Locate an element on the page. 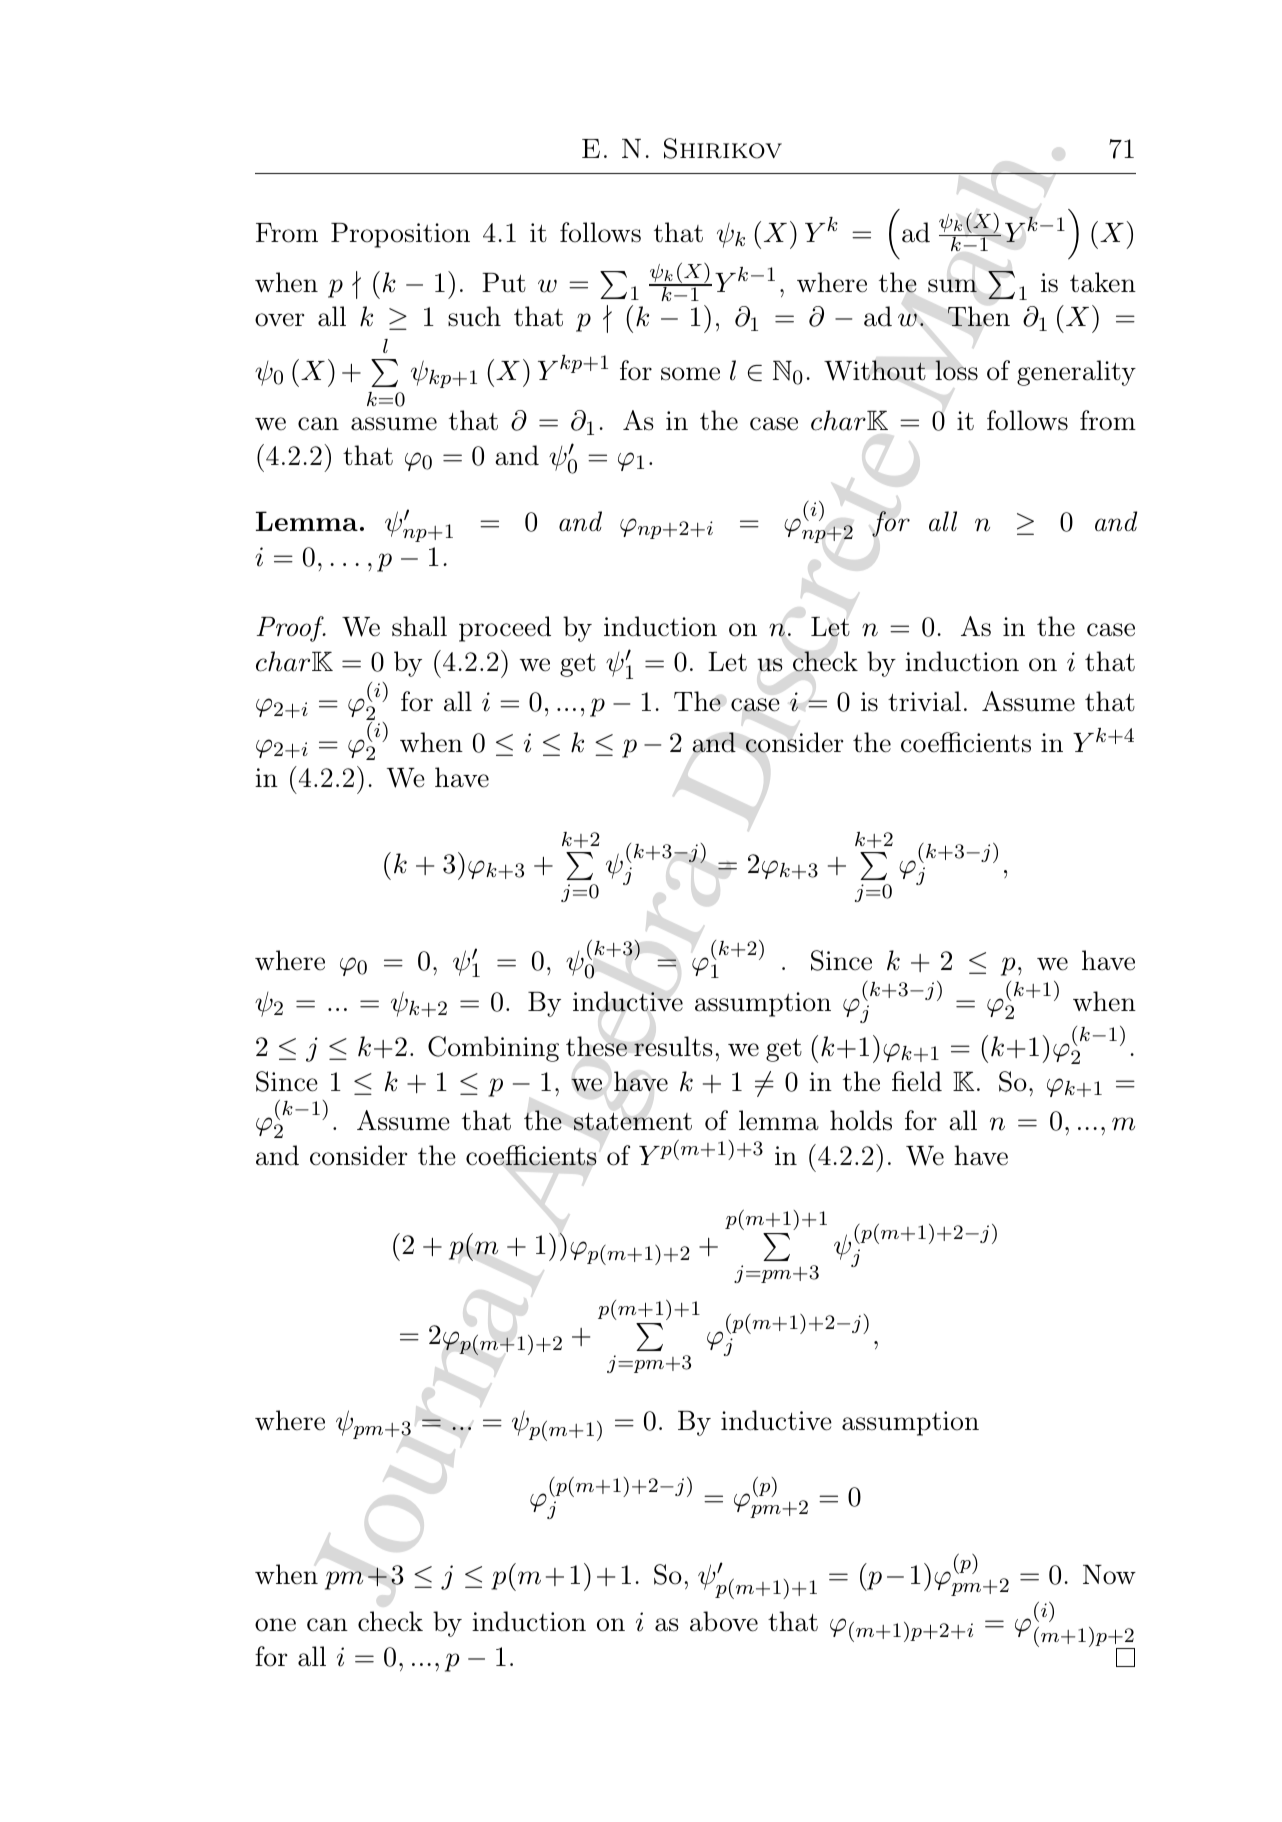  holds is located at coordinates (861, 1120).
